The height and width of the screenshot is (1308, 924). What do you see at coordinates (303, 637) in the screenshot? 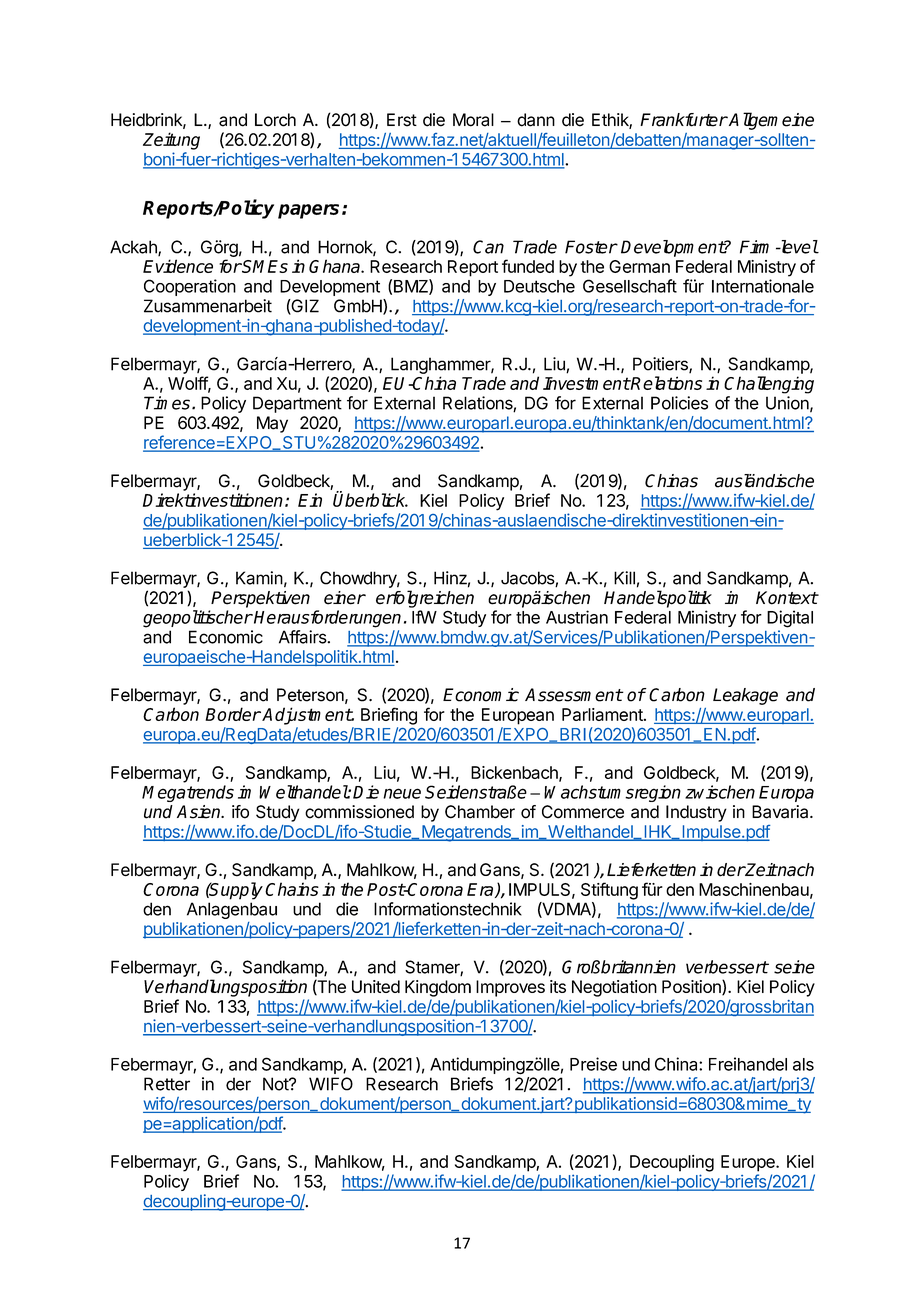
I see `Affairs` at bounding box center [303, 637].
